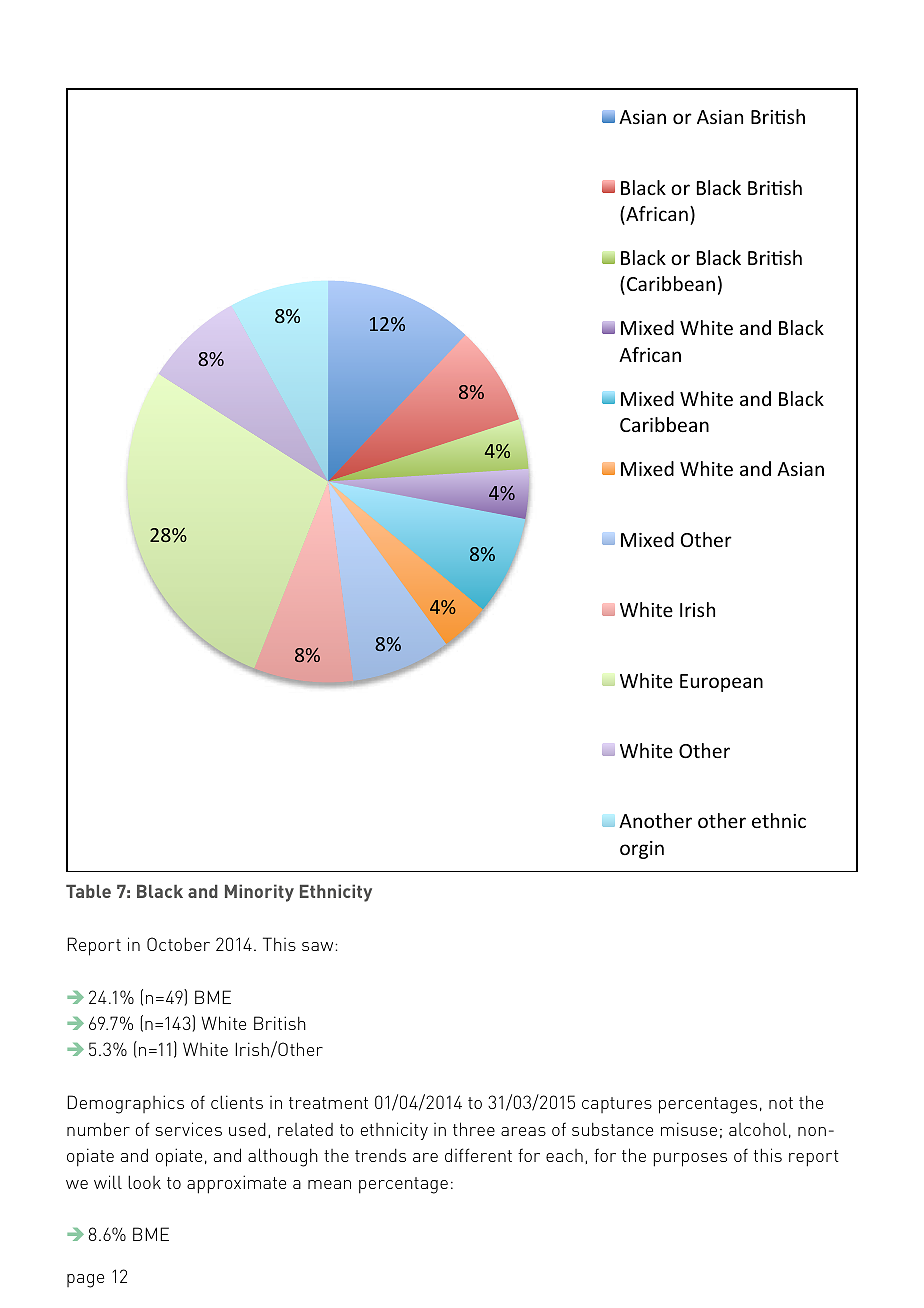  I want to click on saw, so click(319, 946).
